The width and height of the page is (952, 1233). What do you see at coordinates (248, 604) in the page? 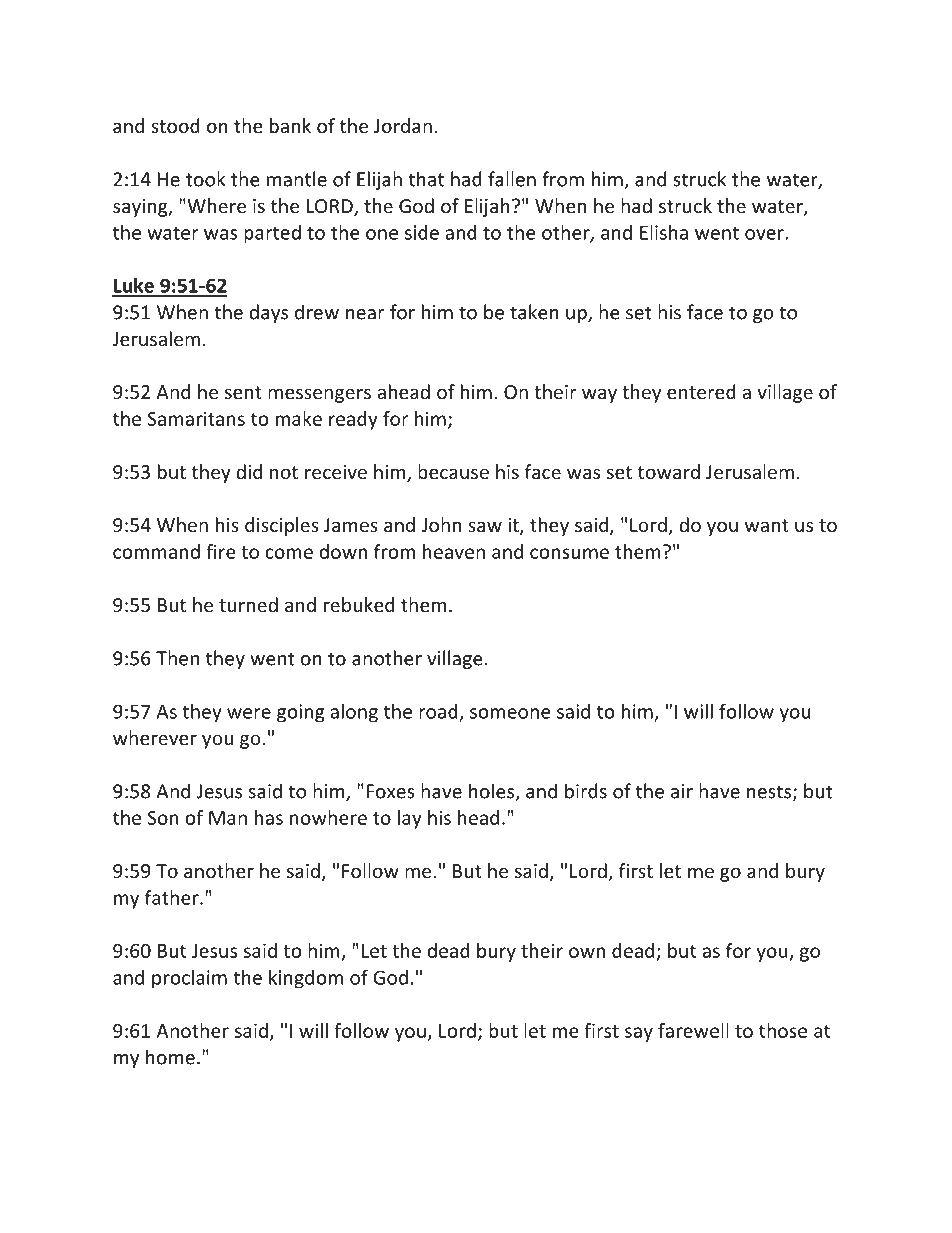
I see `turned` at bounding box center [248, 604].
